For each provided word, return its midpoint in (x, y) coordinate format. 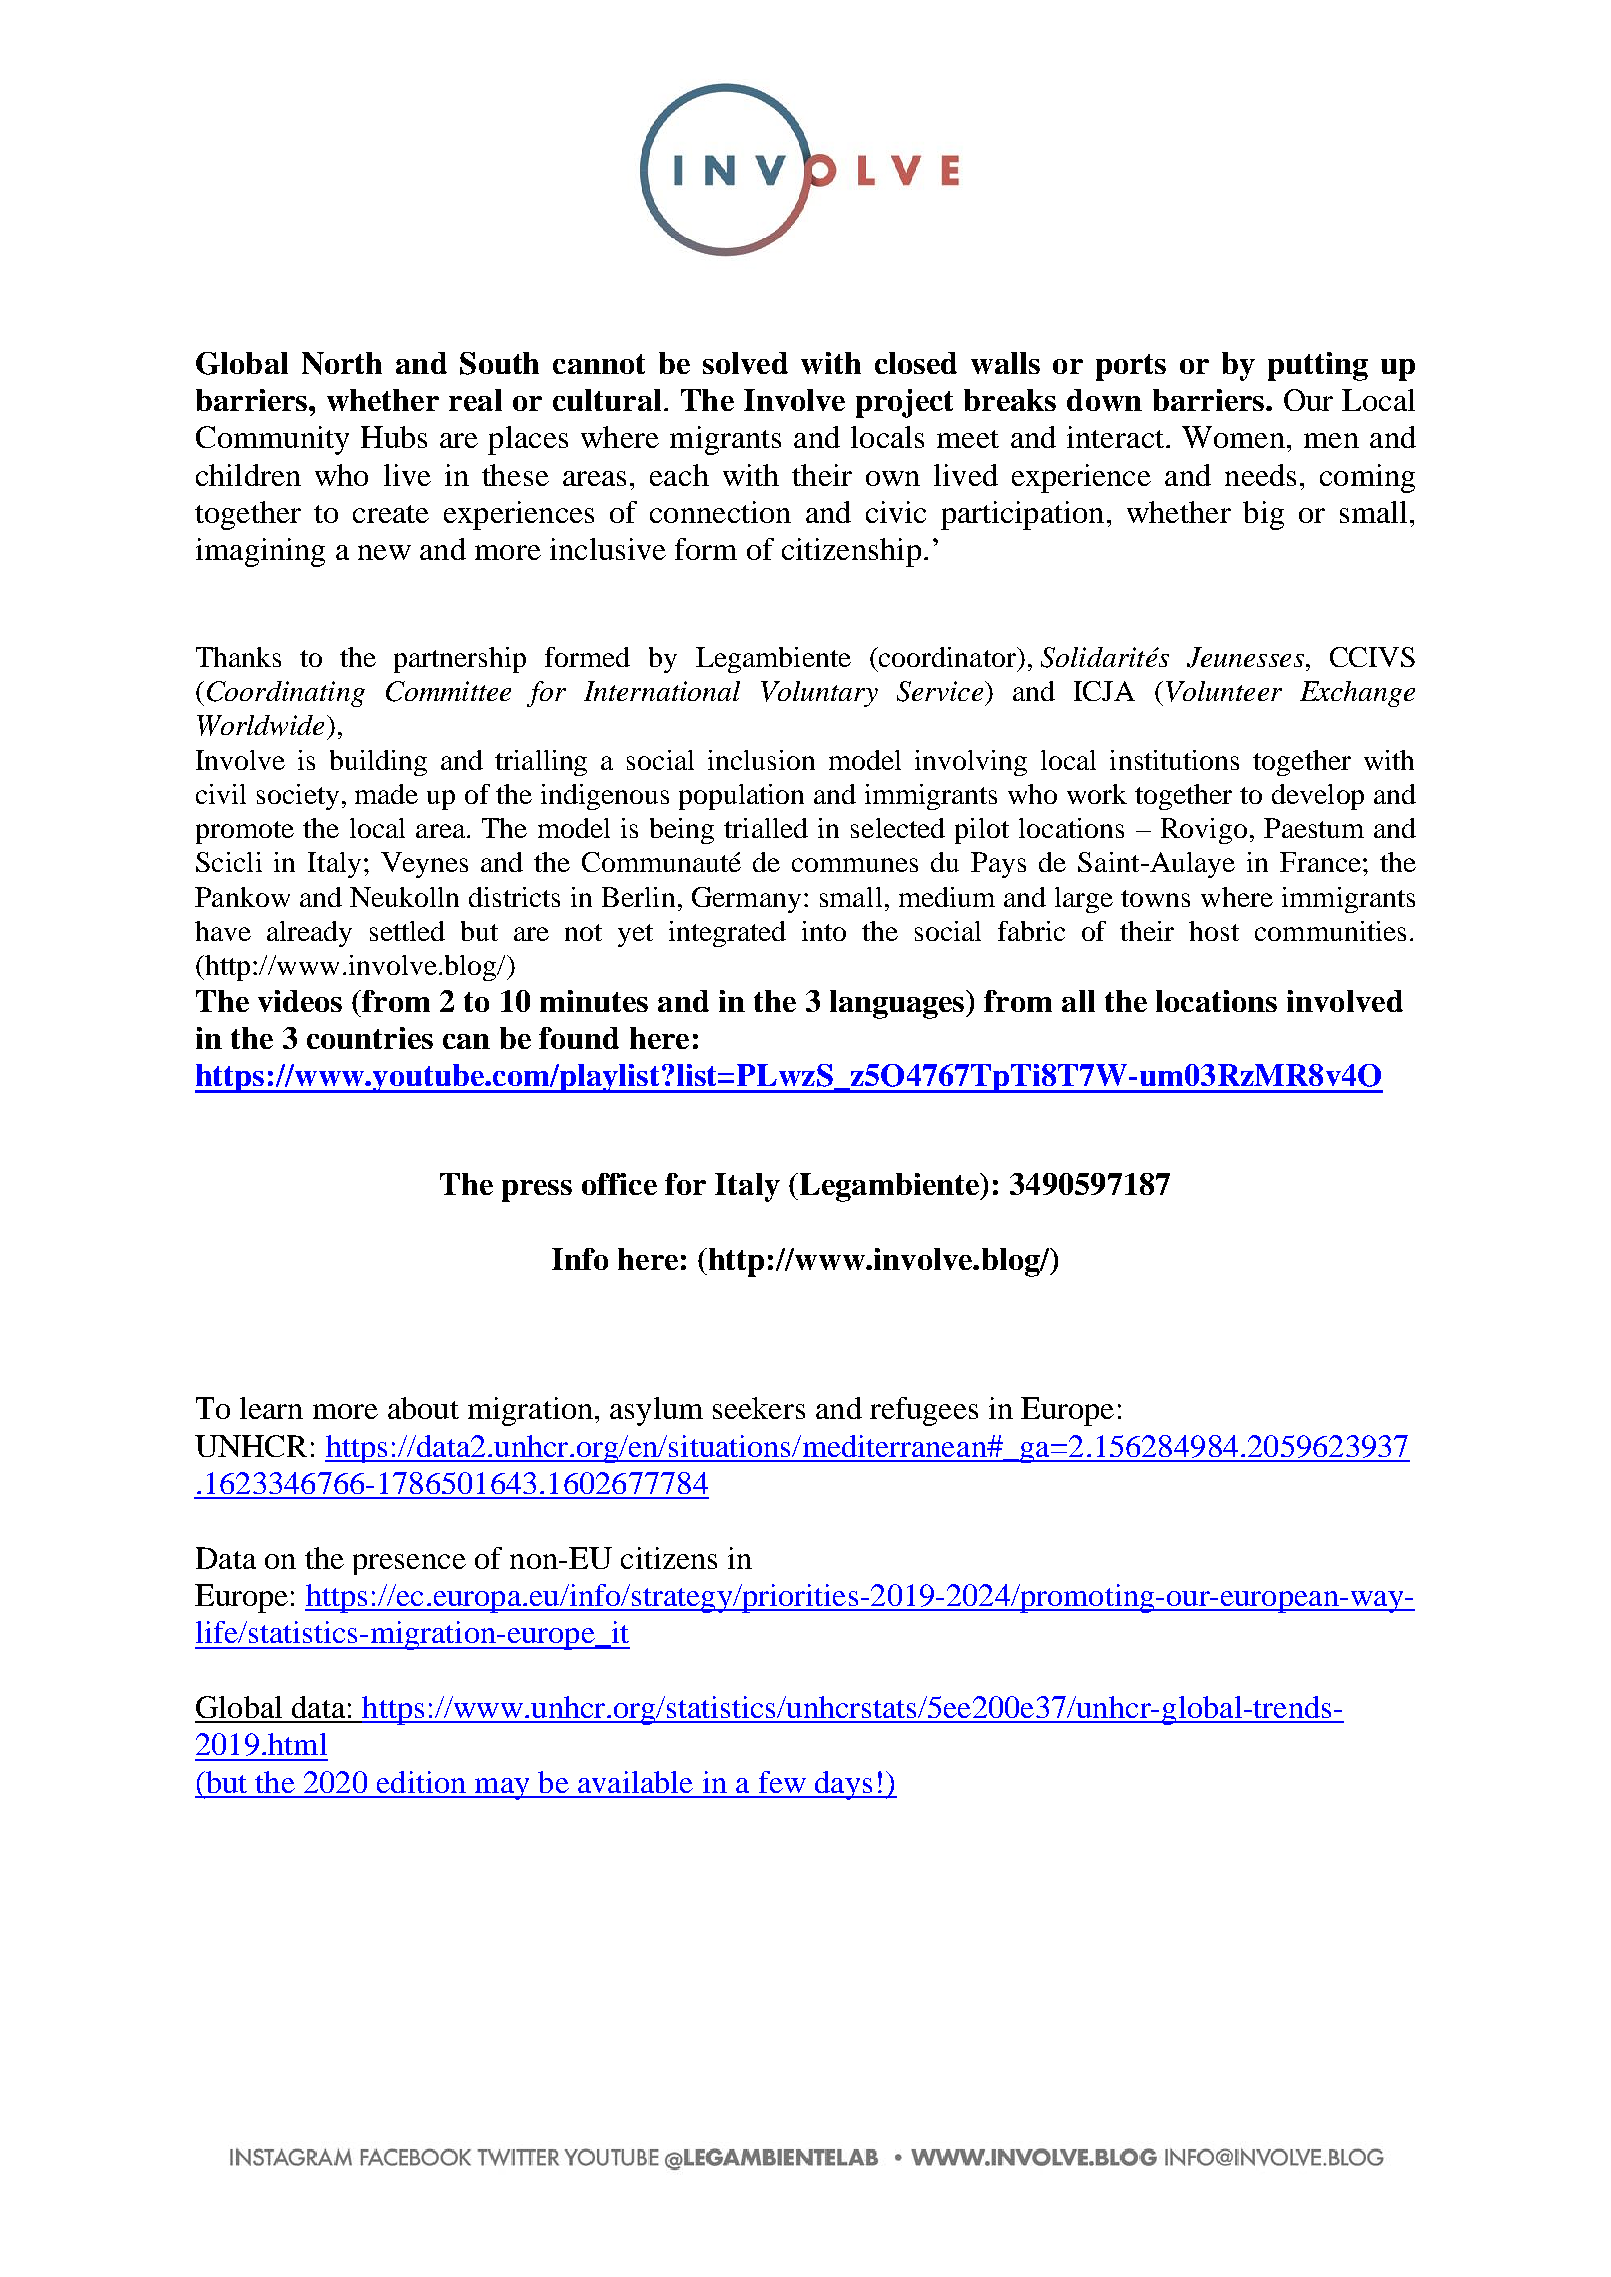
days (844, 1785)
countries (370, 1038)
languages (898, 1004)
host (1214, 931)
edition (421, 1782)
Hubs (394, 437)
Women (1233, 437)
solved (745, 363)
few (782, 1782)
